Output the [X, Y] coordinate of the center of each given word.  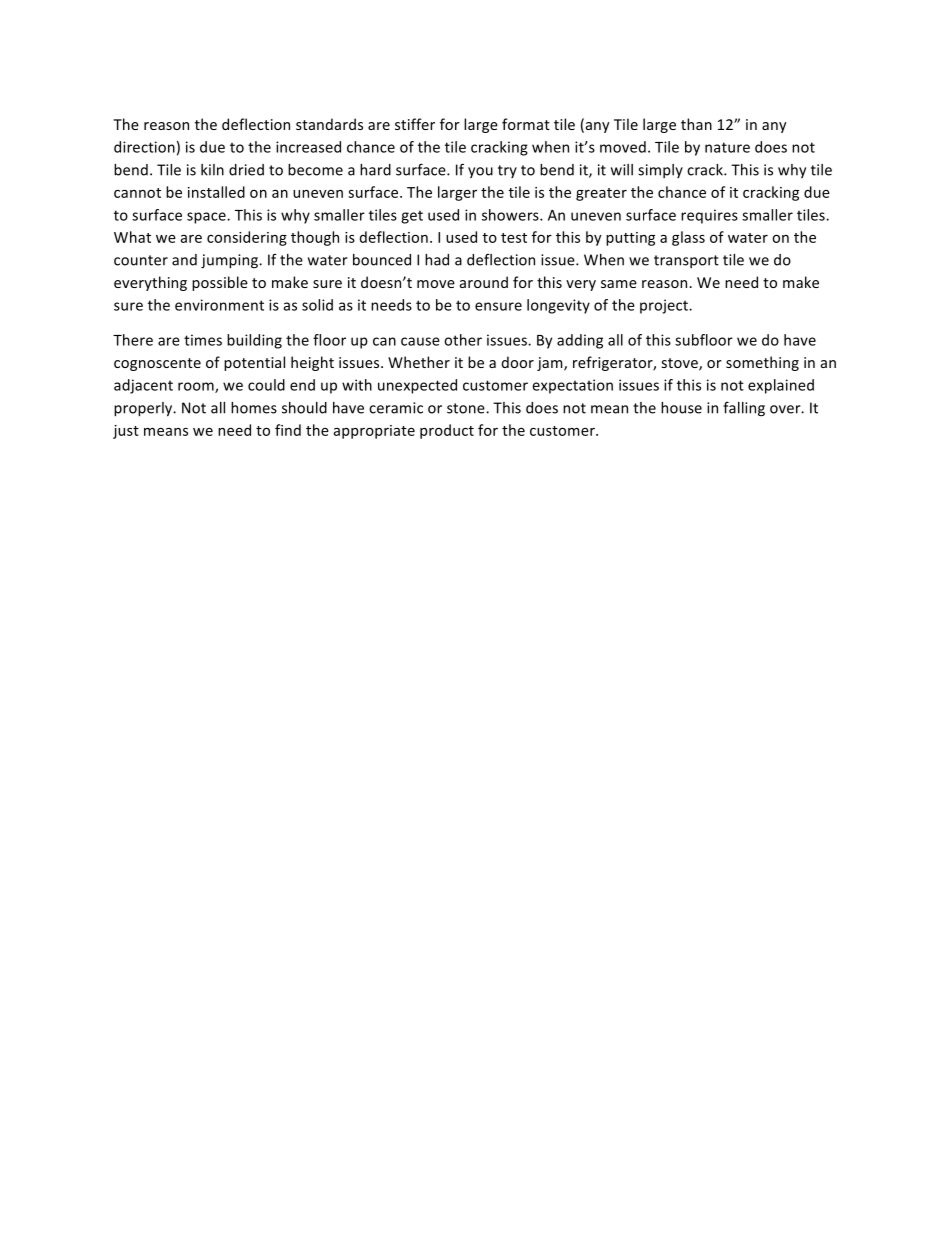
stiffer [415, 124]
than [696, 124]
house [681, 408]
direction [144, 147]
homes [254, 408]
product [447, 431]
